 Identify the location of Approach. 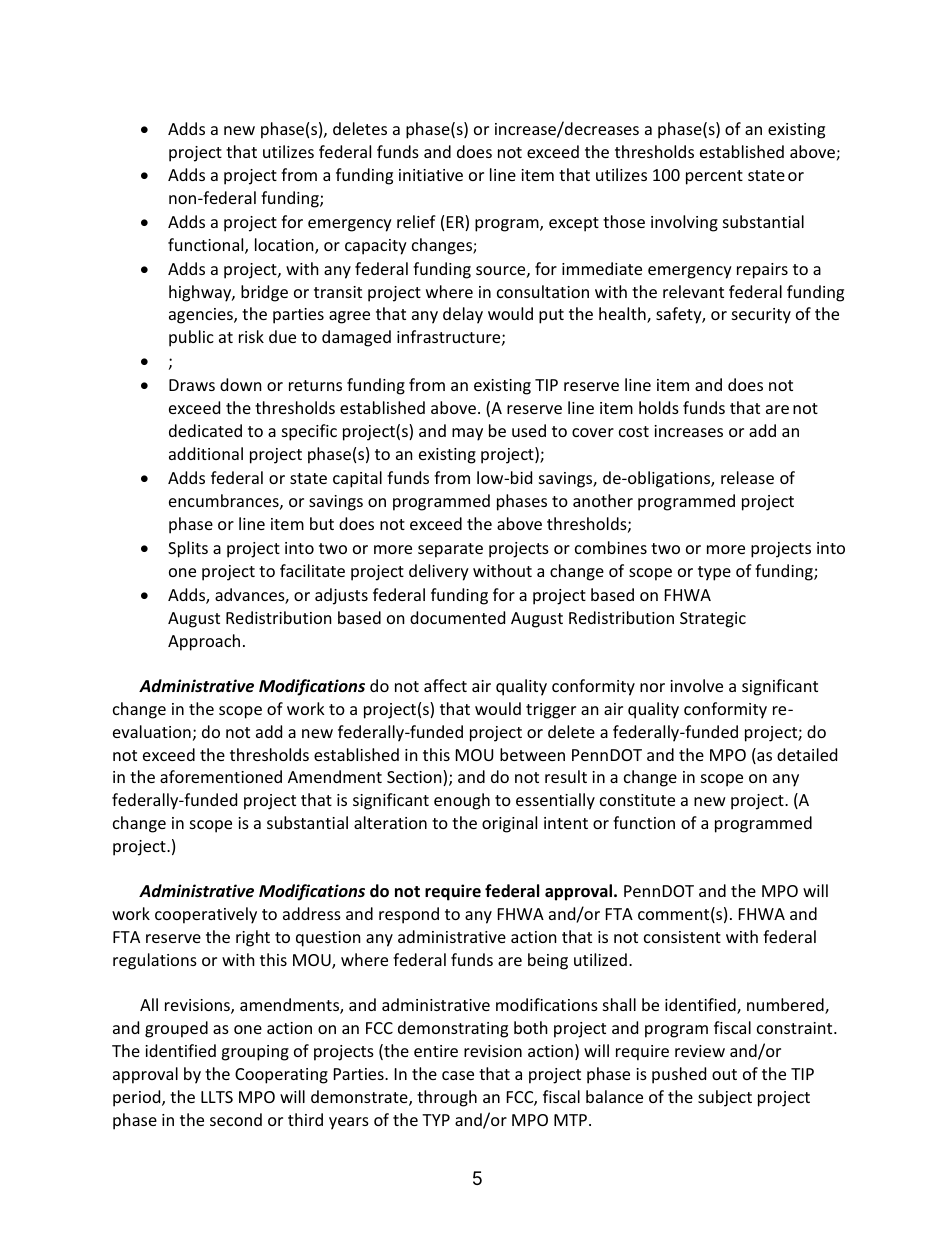
(204, 642).
